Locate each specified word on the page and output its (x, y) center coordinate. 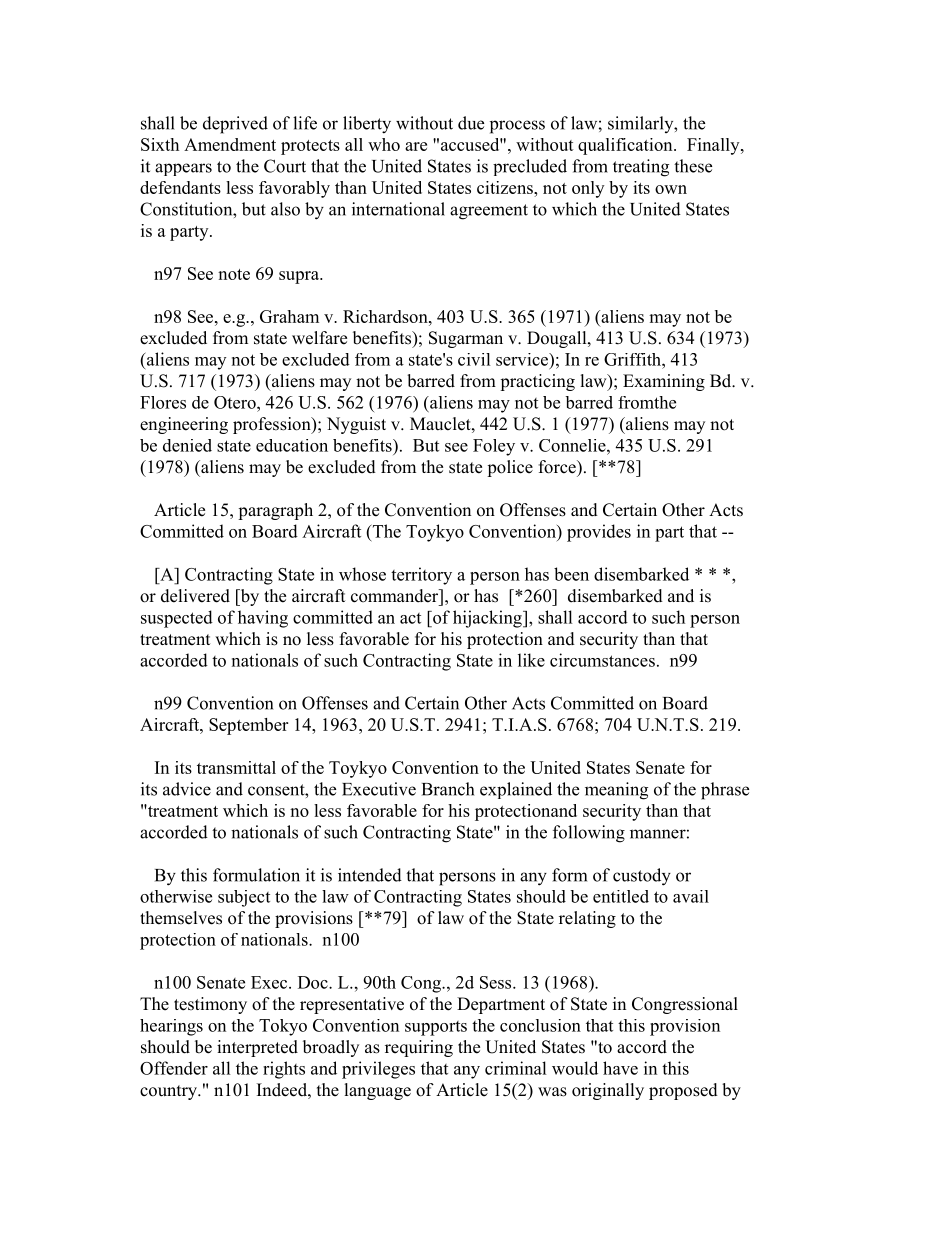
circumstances (602, 660)
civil (474, 359)
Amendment (230, 144)
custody (642, 877)
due (471, 123)
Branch (448, 789)
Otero (236, 402)
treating (641, 168)
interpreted (257, 1048)
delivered (195, 596)
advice (187, 789)
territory (421, 576)
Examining (664, 382)
